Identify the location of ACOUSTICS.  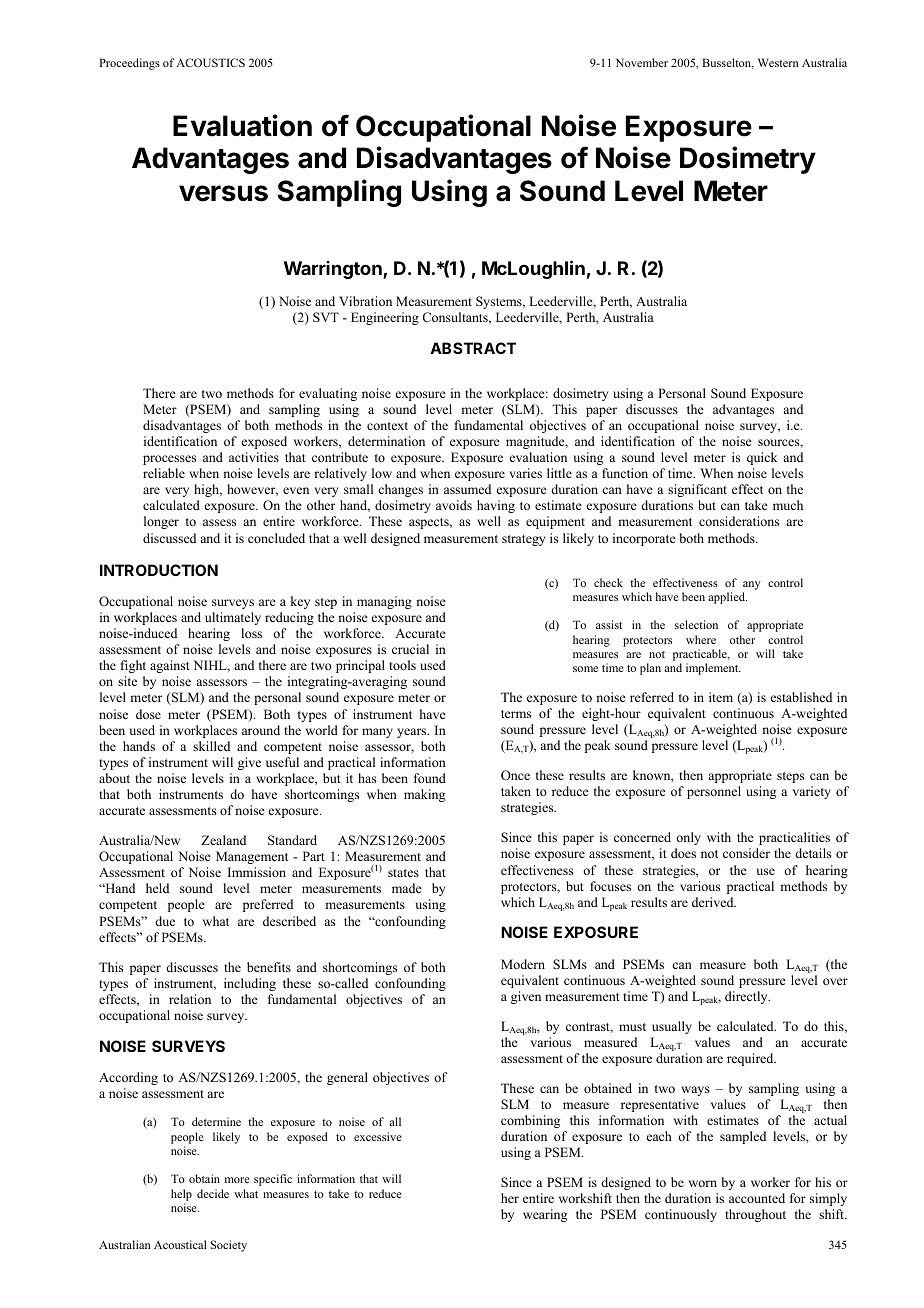
(210, 62).
